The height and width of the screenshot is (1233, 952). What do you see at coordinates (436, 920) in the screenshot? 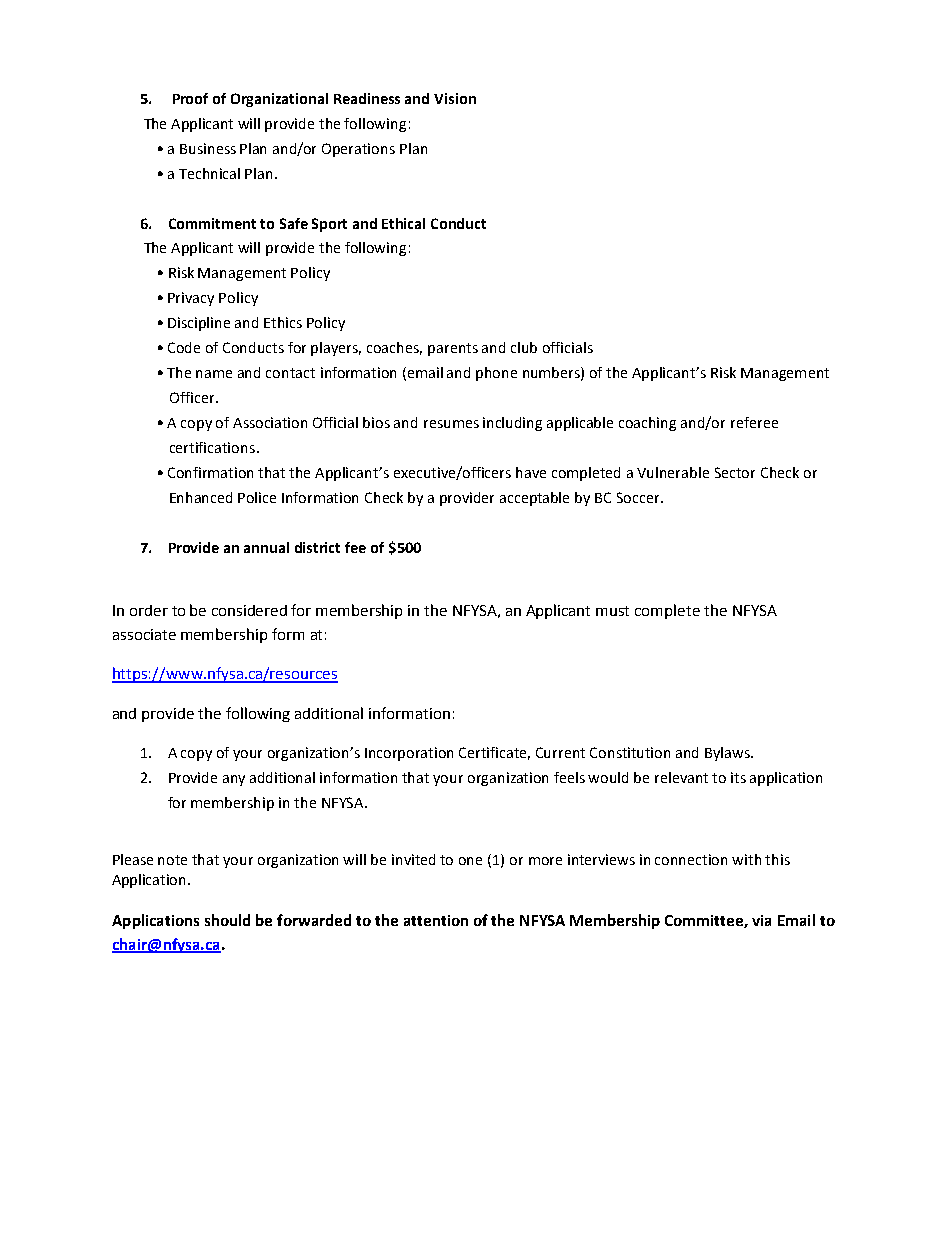
I see `attention` at bounding box center [436, 920].
